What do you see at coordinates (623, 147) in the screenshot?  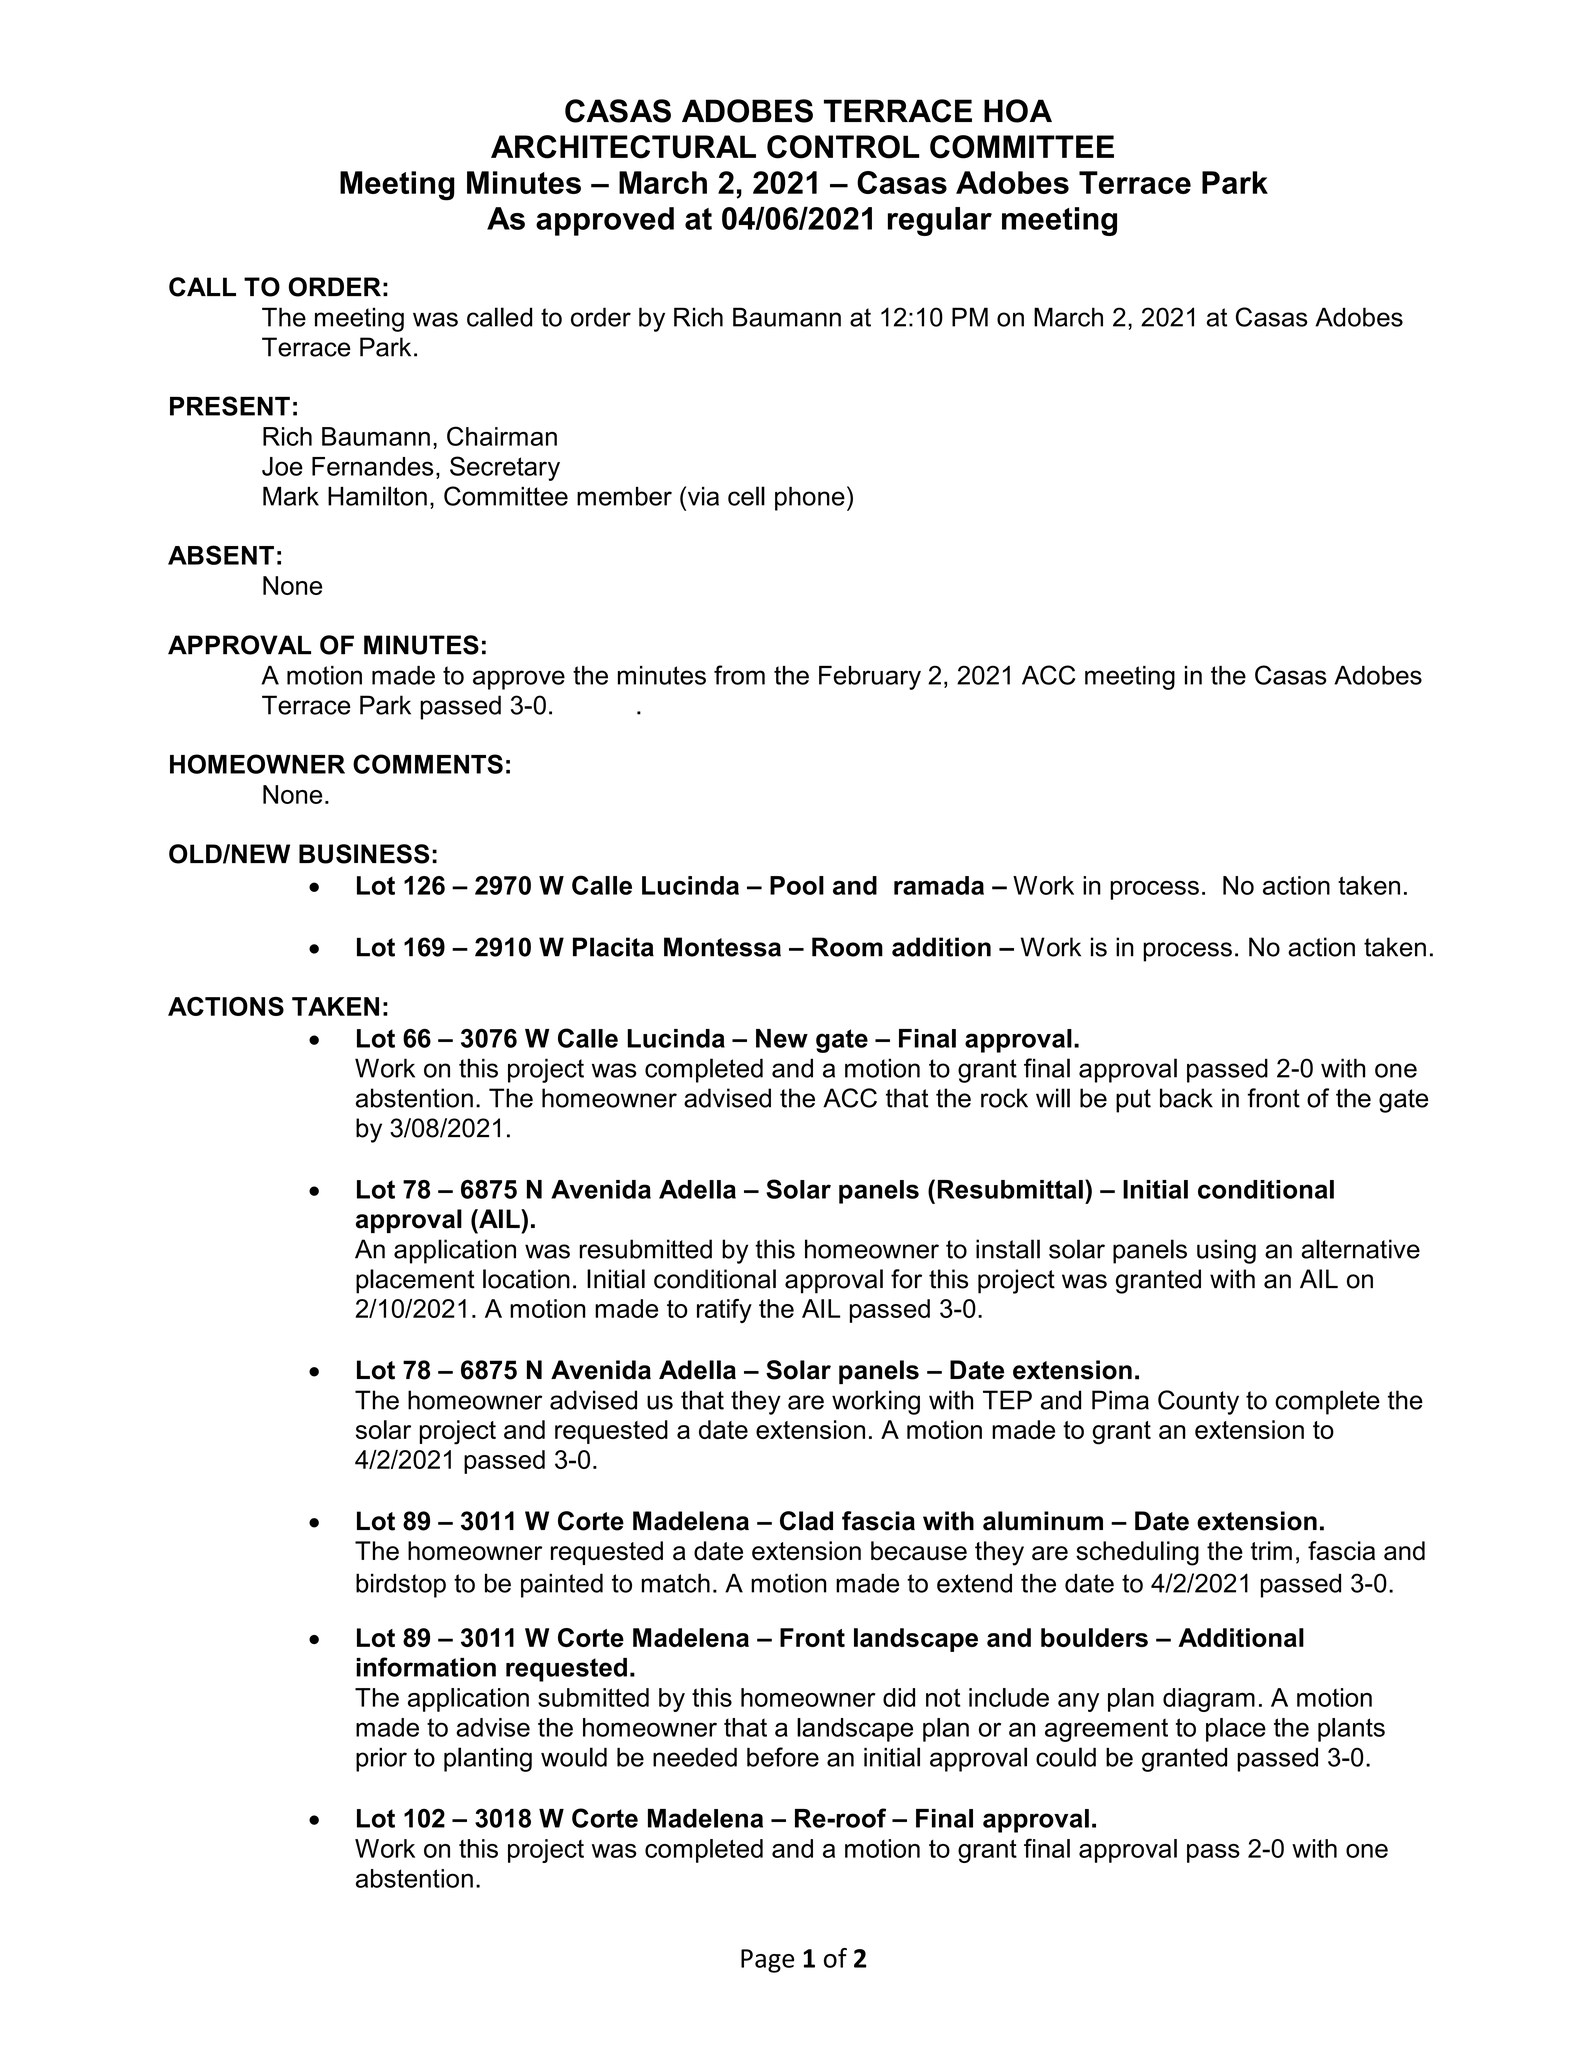 I see `ARCHITECTURAL` at bounding box center [623, 147].
